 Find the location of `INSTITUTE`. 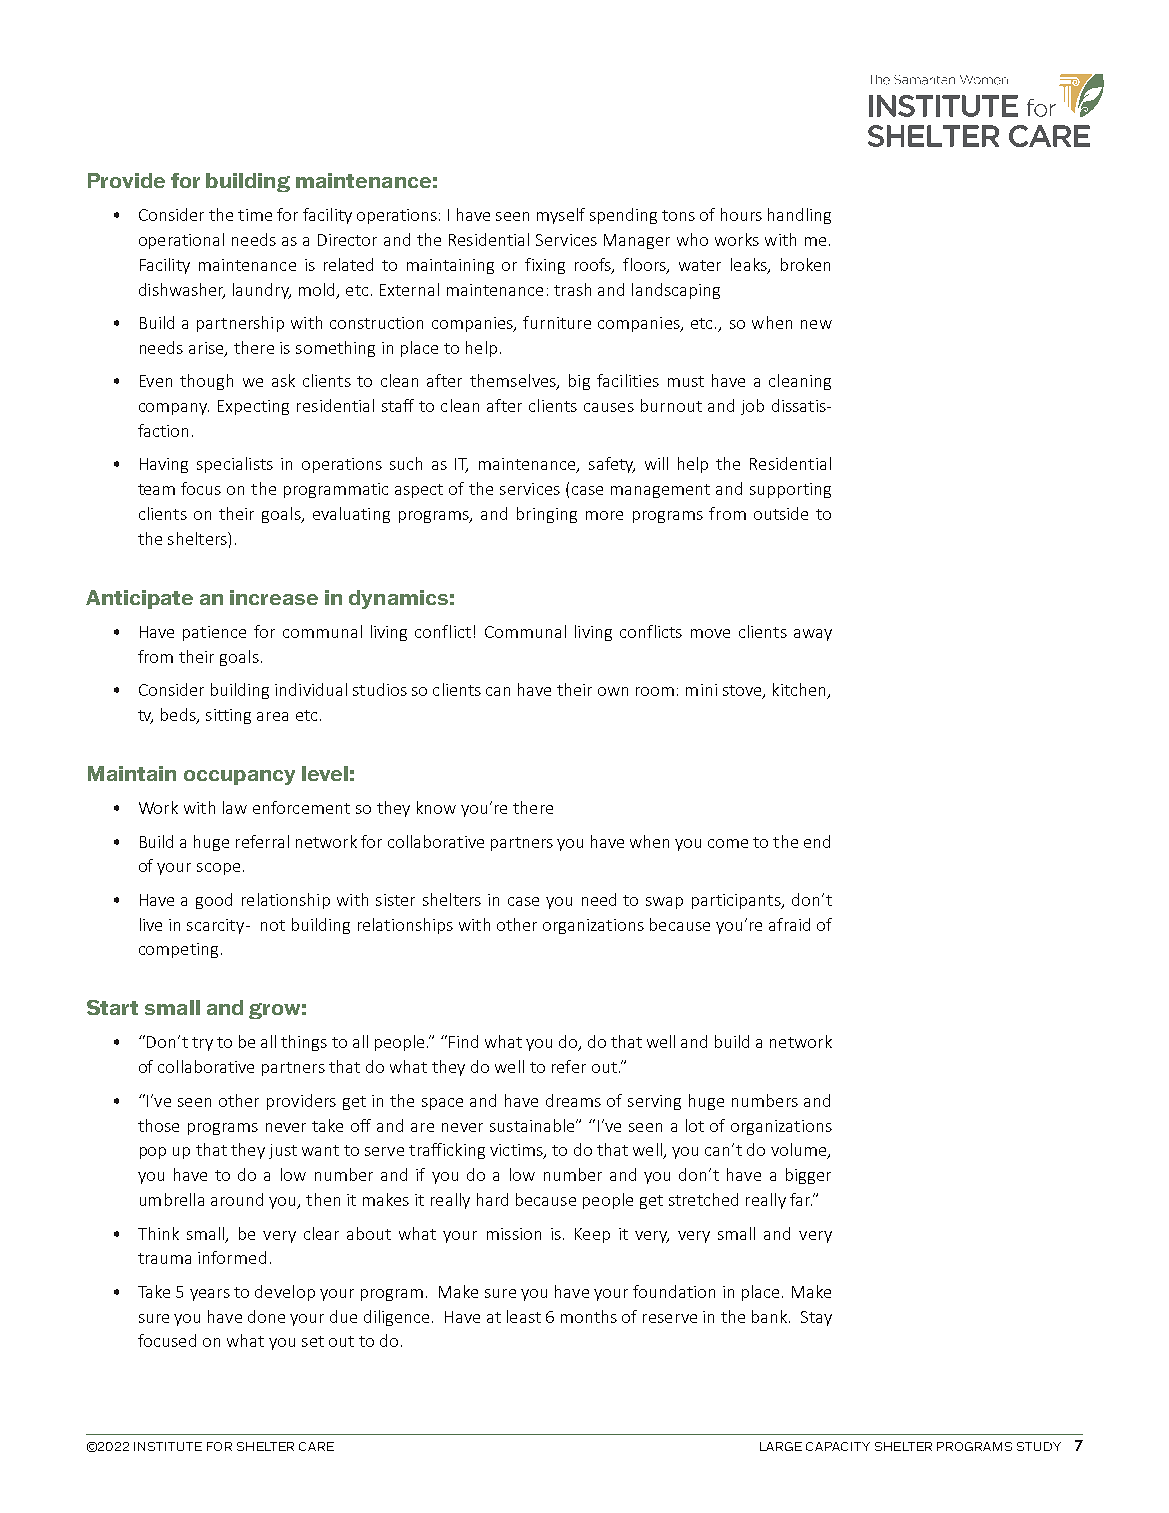

INSTITUTE is located at coordinates (168, 1446).
